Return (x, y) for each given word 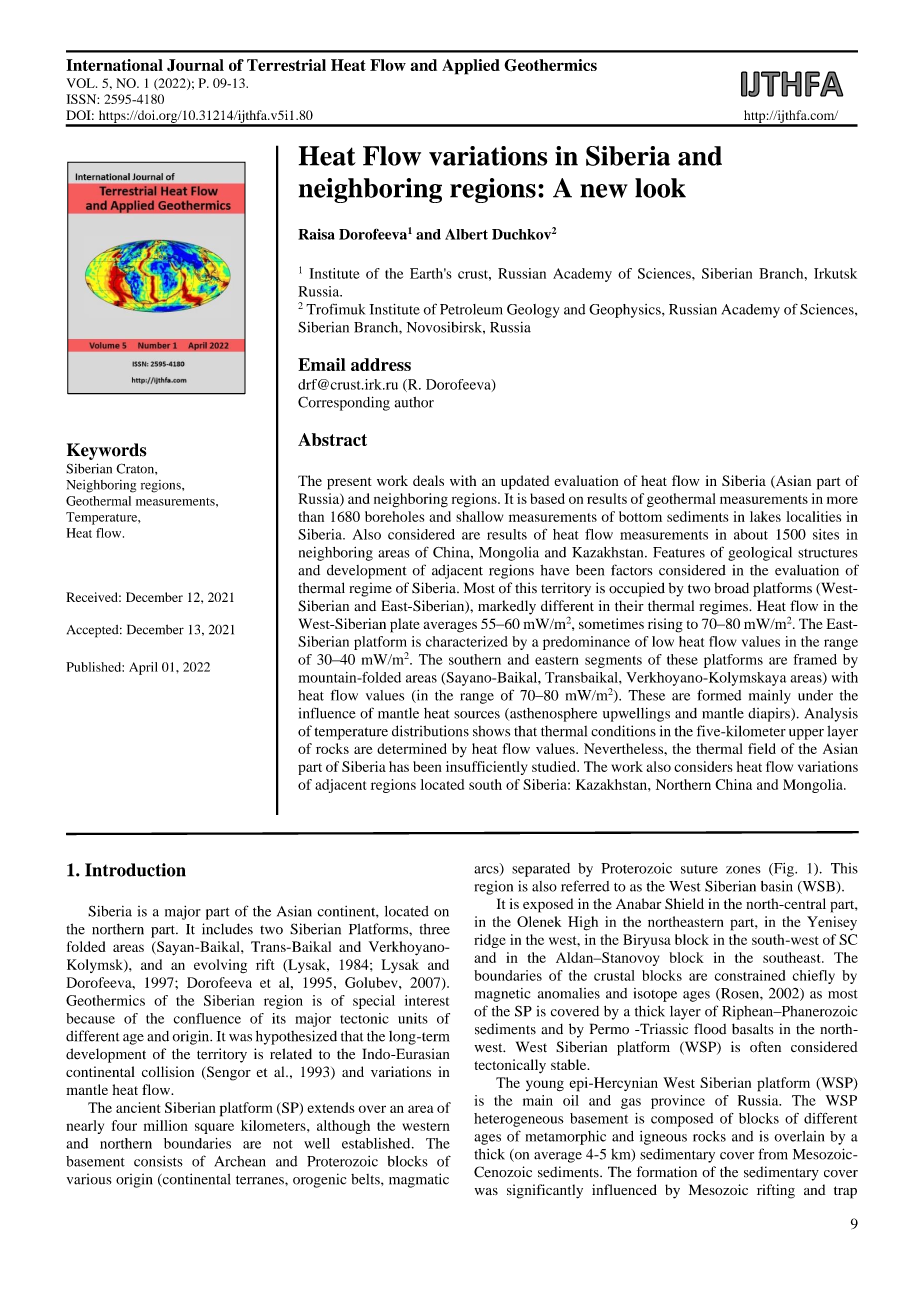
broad (731, 588)
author (414, 402)
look (660, 188)
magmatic (419, 1180)
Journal (195, 65)
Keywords (107, 451)
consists (158, 1161)
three (435, 929)
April (143, 668)
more (842, 500)
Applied (471, 67)
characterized (467, 641)
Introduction (135, 870)
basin (777, 886)
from (773, 1154)
